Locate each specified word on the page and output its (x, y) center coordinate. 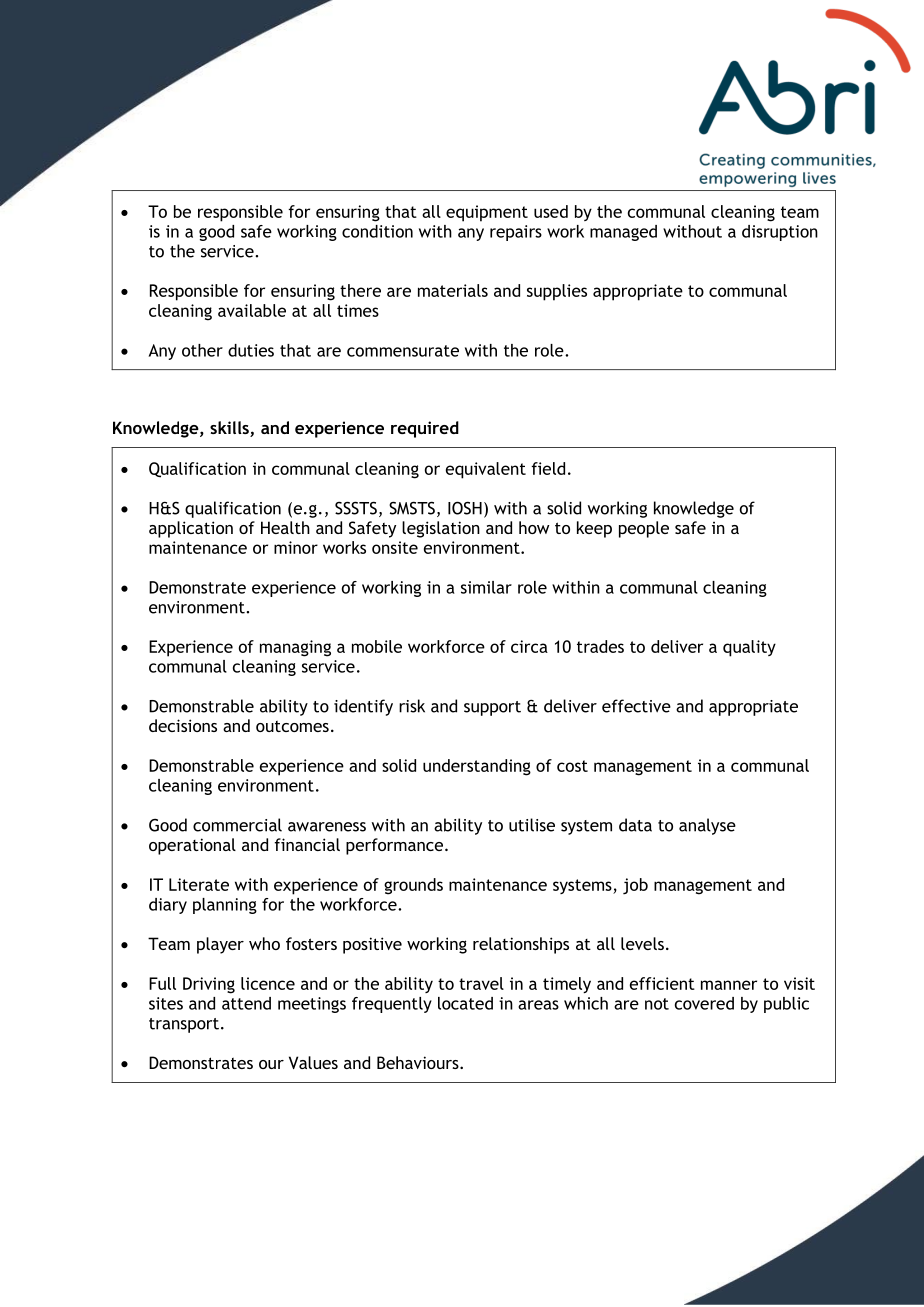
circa (529, 646)
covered (704, 1003)
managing (295, 648)
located (465, 1003)
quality (749, 648)
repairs (516, 233)
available (252, 310)
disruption (780, 233)
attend (246, 1003)
